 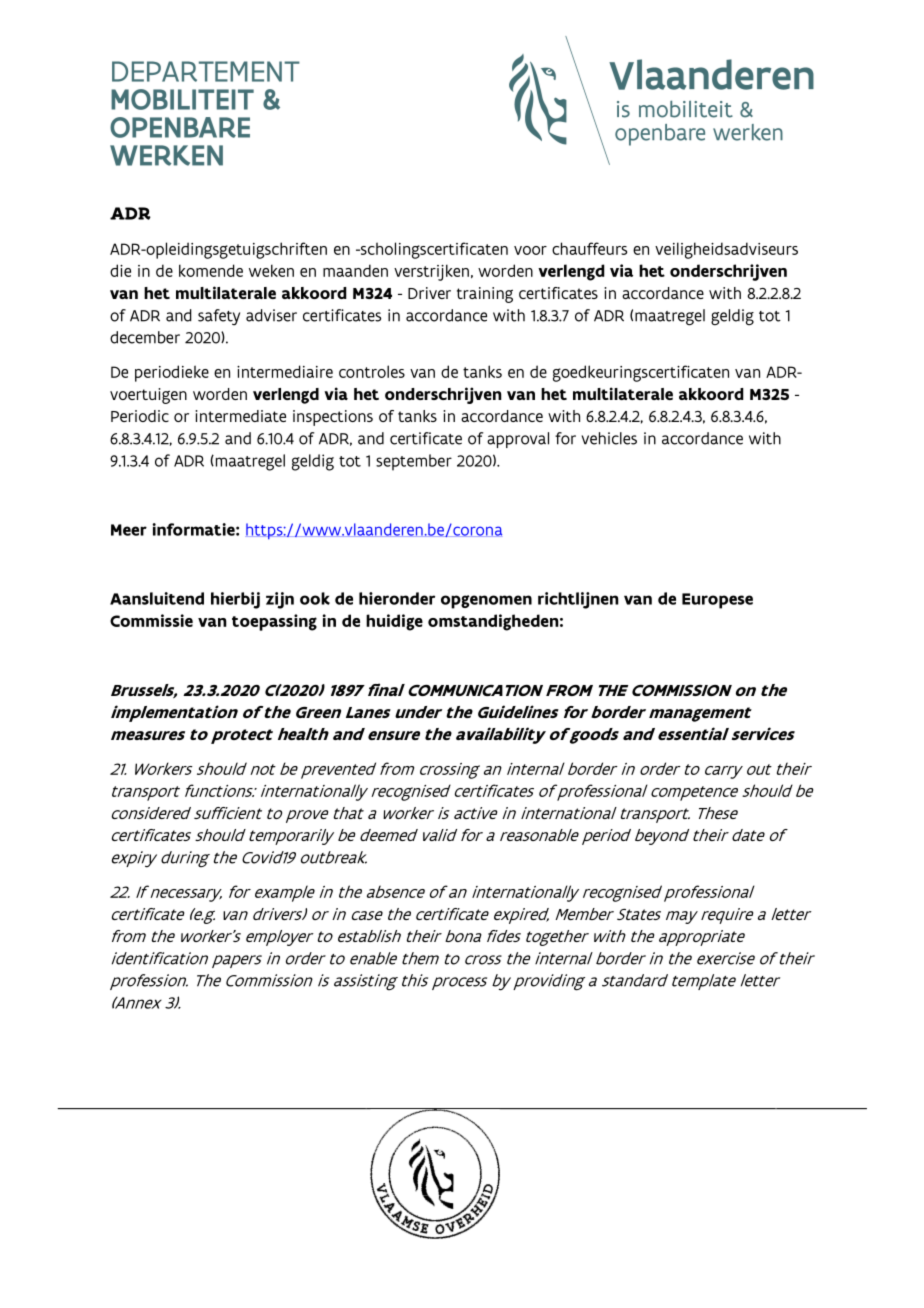 What do you see at coordinates (518, 440) in the image?
I see `approval` at bounding box center [518, 440].
